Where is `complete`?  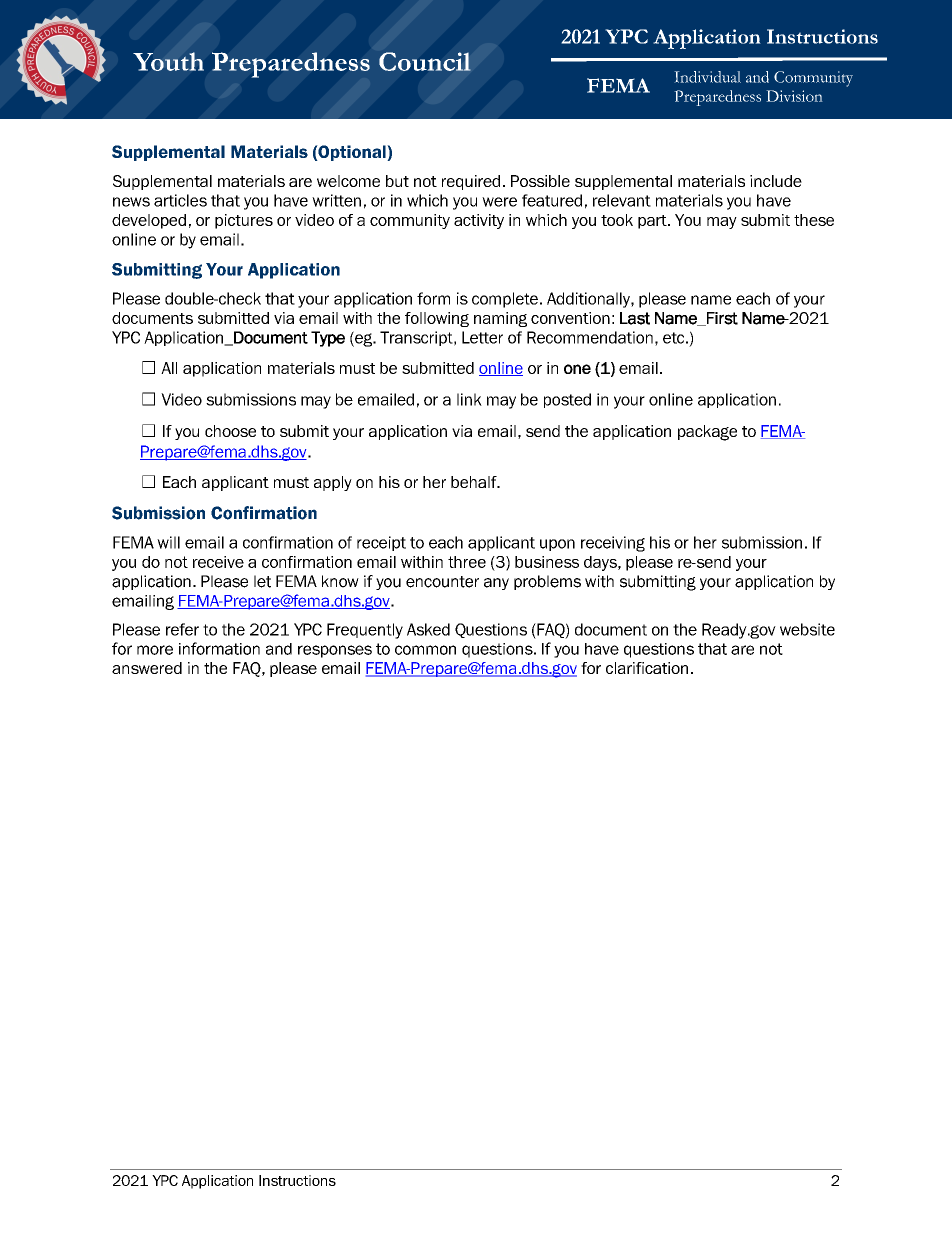
complete is located at coordinates (505, 300).
